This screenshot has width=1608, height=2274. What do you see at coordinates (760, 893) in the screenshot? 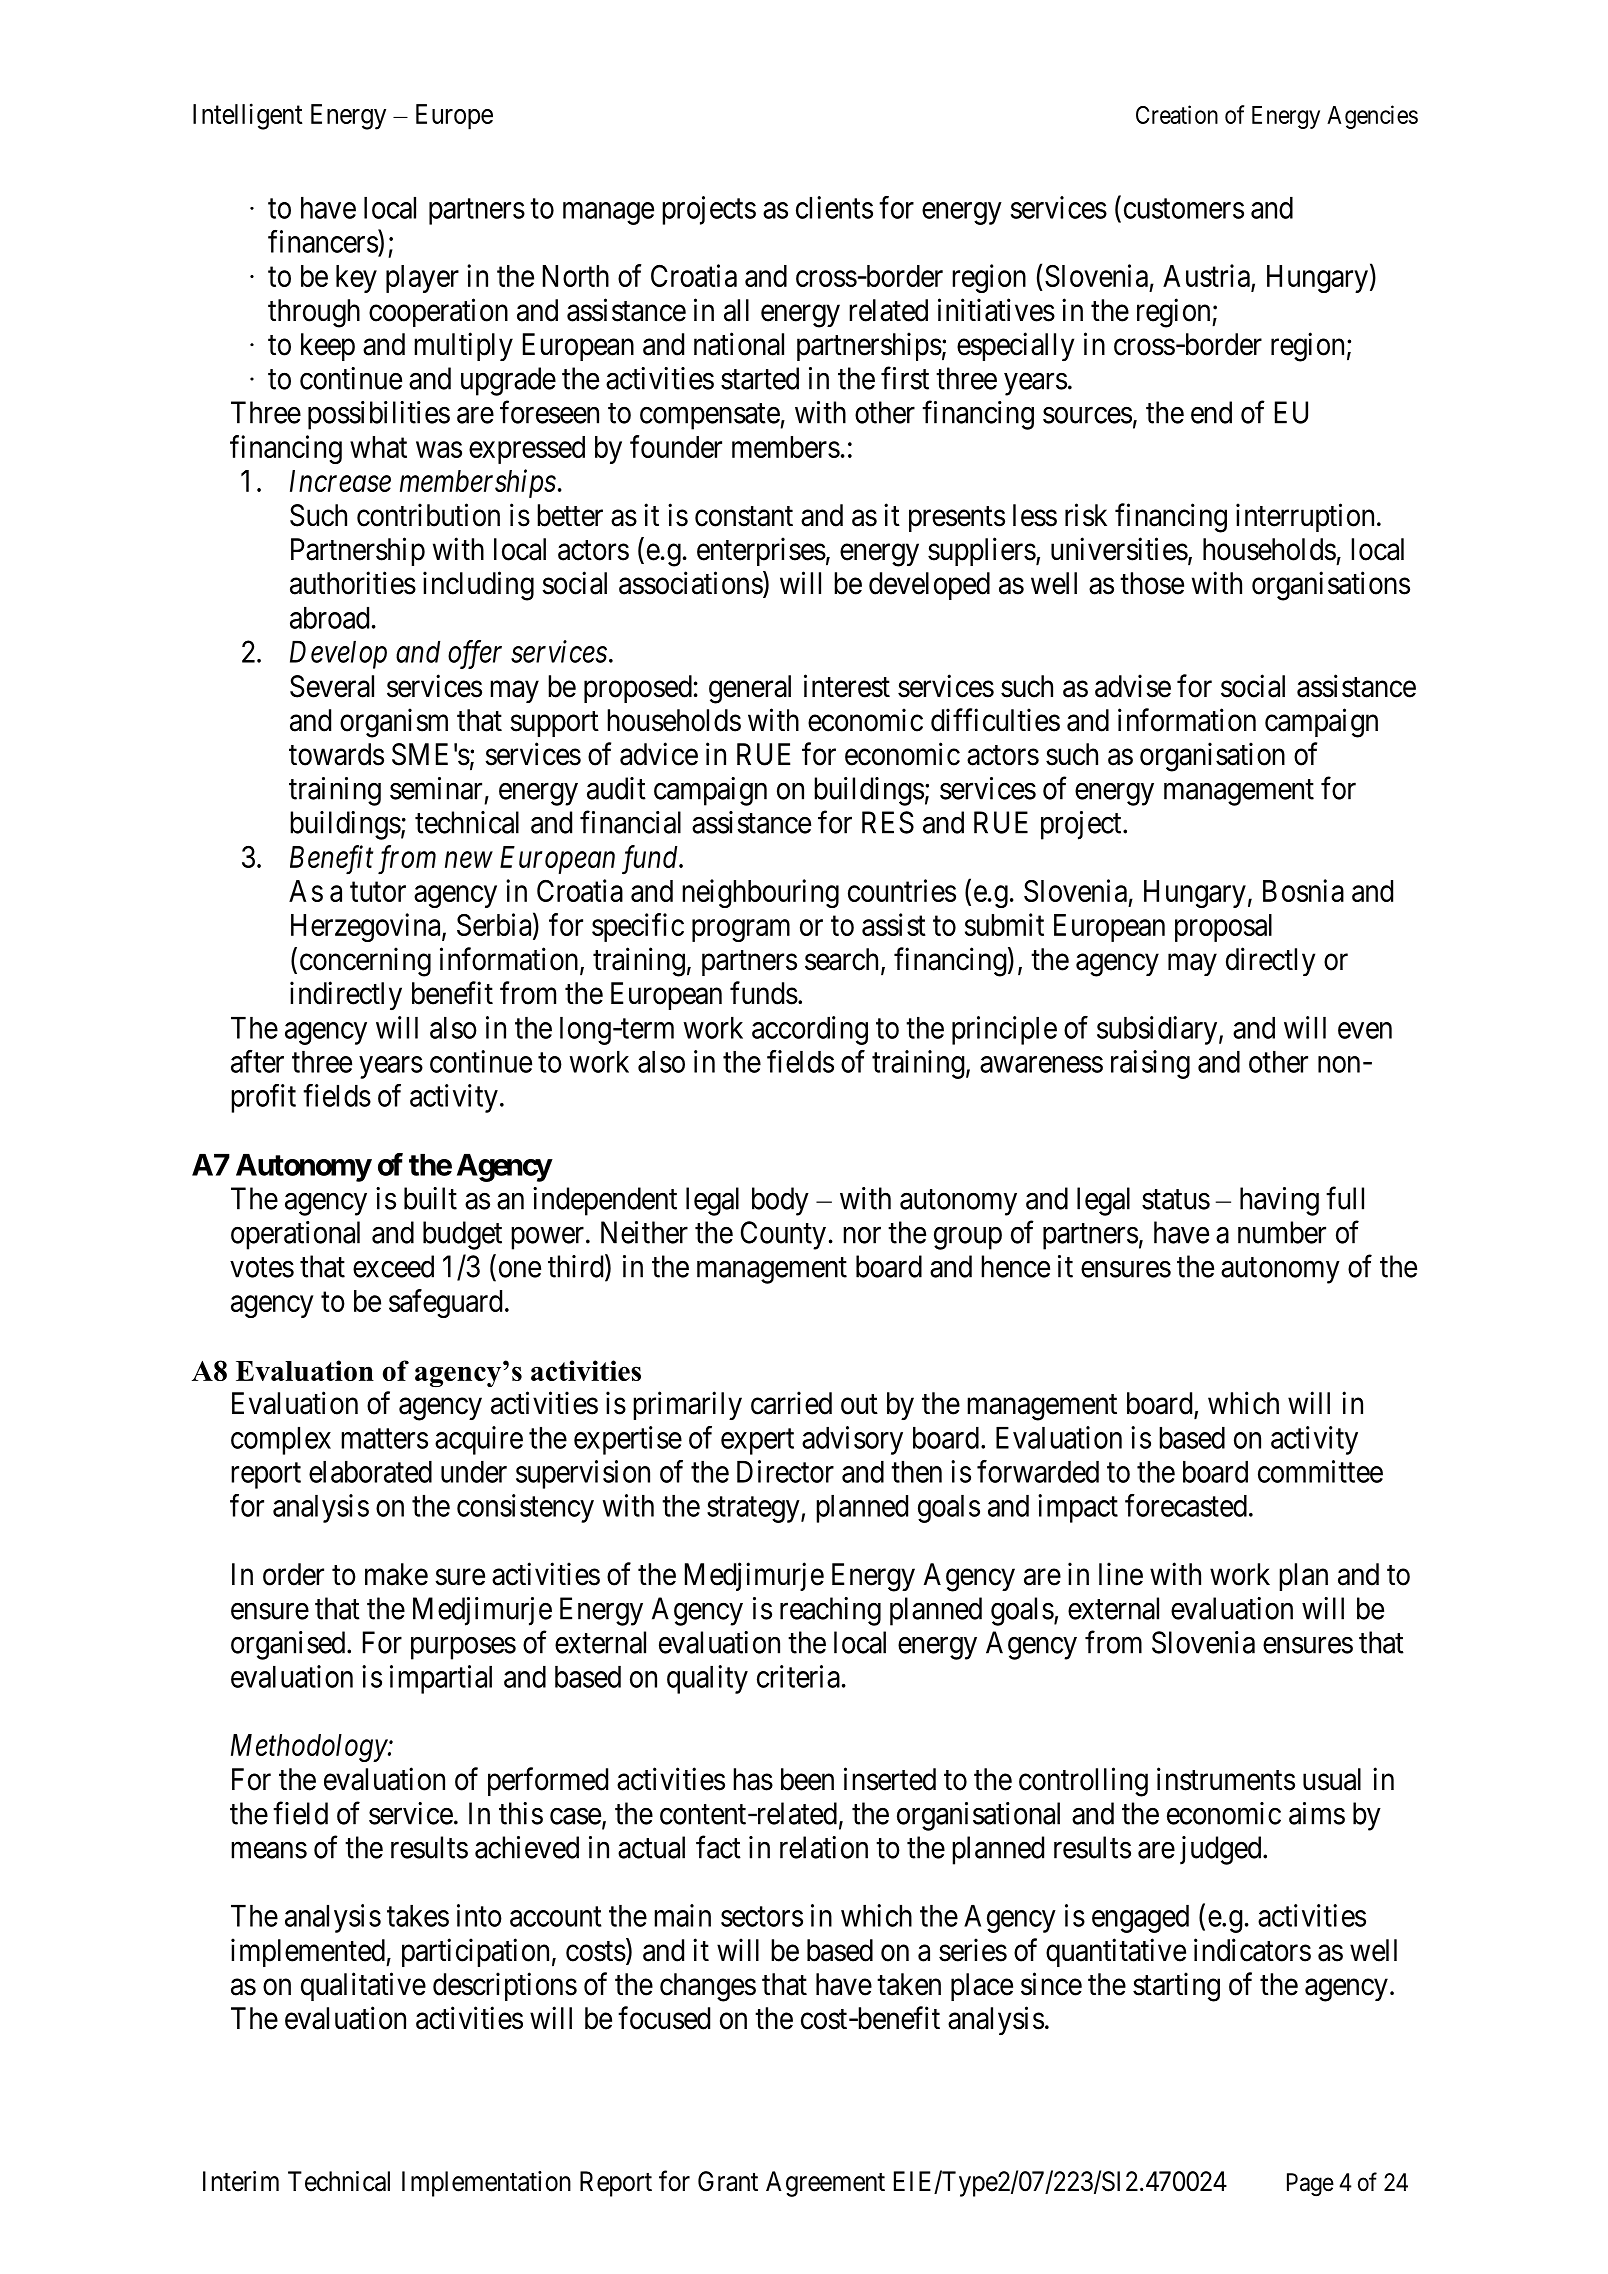
I see `neighbouring` at bounding box center [760, 893].
